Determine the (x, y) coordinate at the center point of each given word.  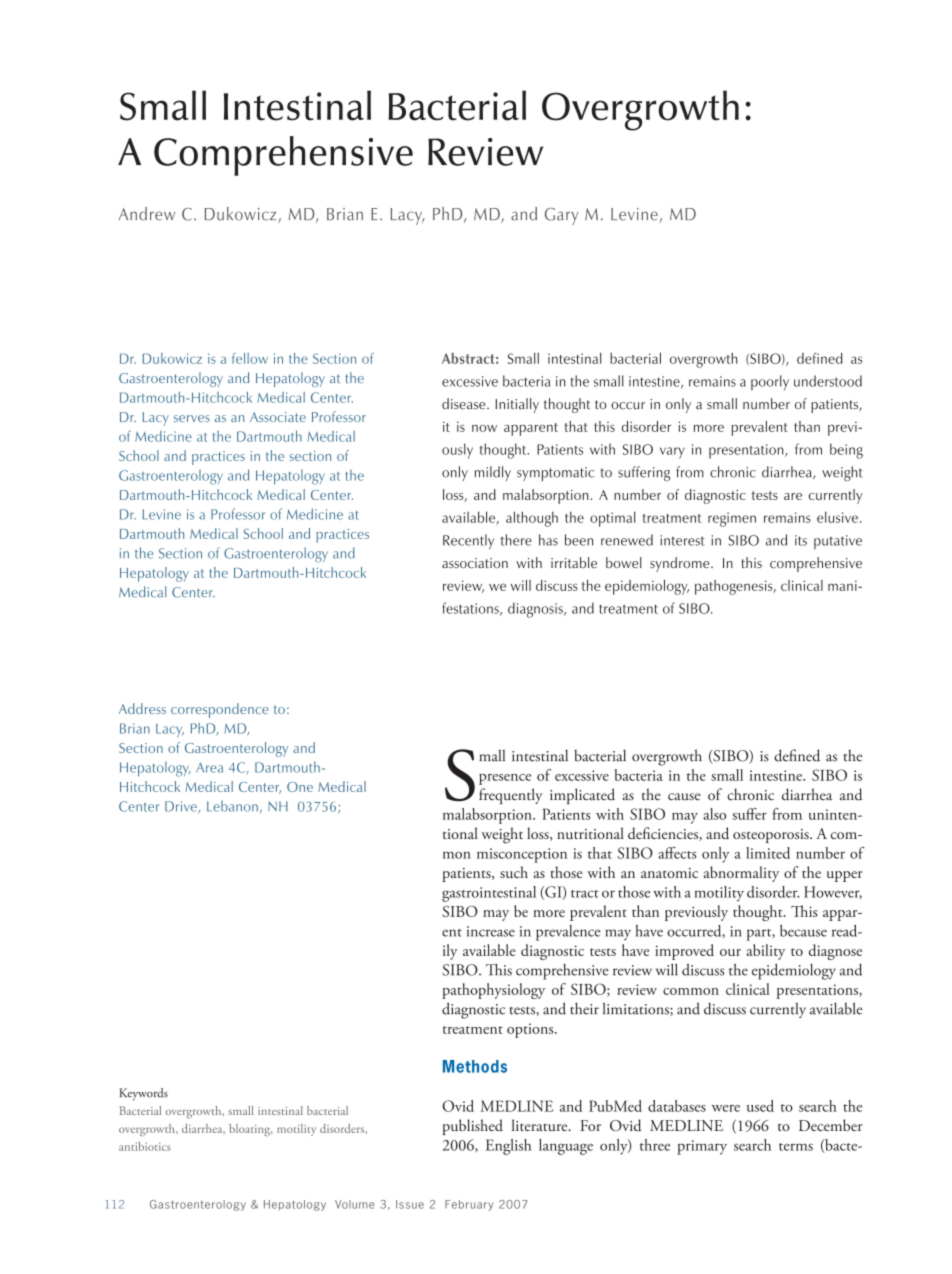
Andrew (147, 214)
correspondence (219, 710)
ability (765, 952)
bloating (251, 1130)
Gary (562, 216)
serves (192, 418)
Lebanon (232, 806)
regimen (732, 519)
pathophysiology (493, 991)
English (509, 1147)
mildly (493, 473)
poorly (770, 383)
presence (505, 779)
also (714, 814)
